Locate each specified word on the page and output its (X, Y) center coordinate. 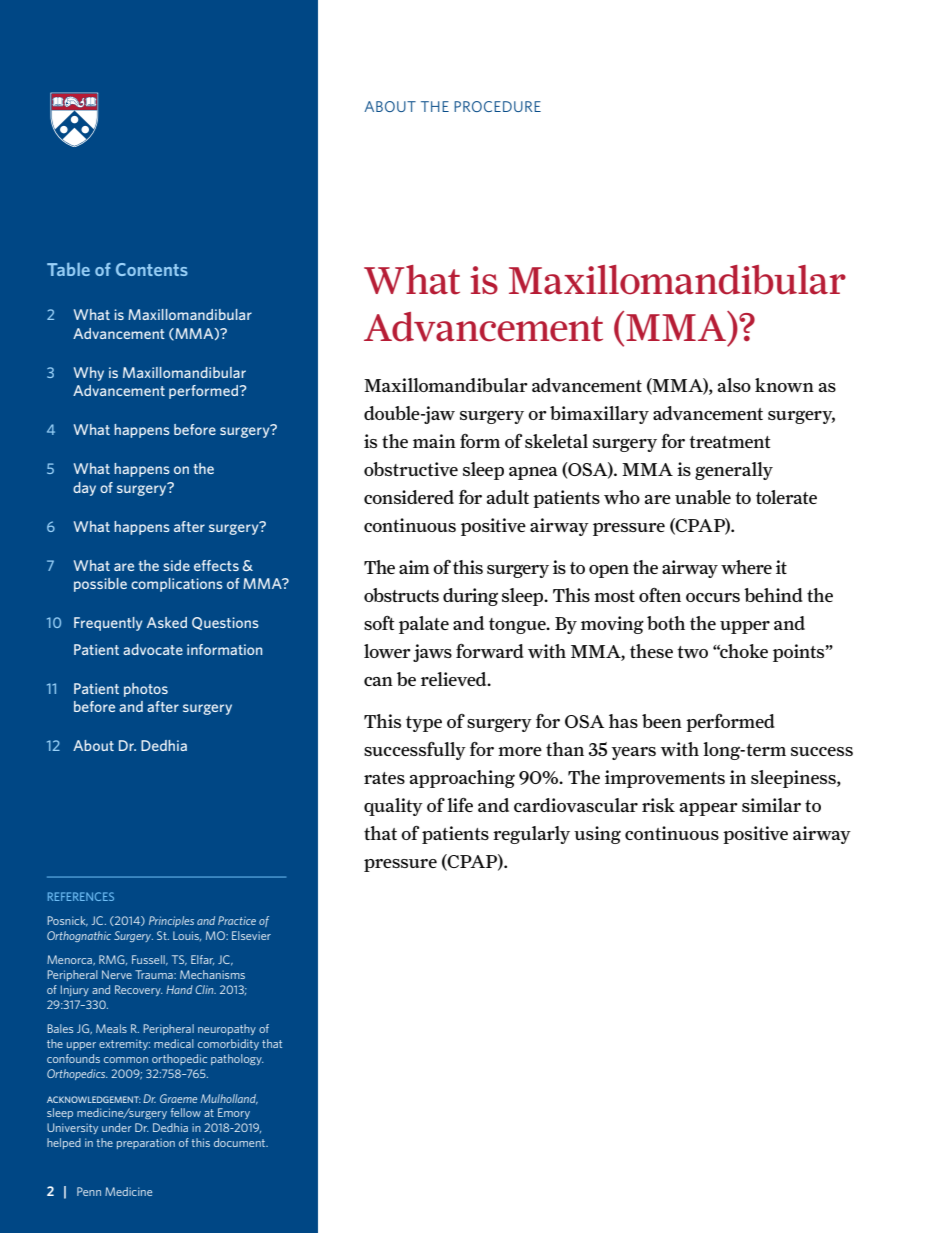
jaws (432, 653)
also (734, 385)
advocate (153, 649)
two (692, 652)
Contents (152, 269)
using (597, 835)
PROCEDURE (497, 106)
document (241, 1142)
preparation (146, 1143)
